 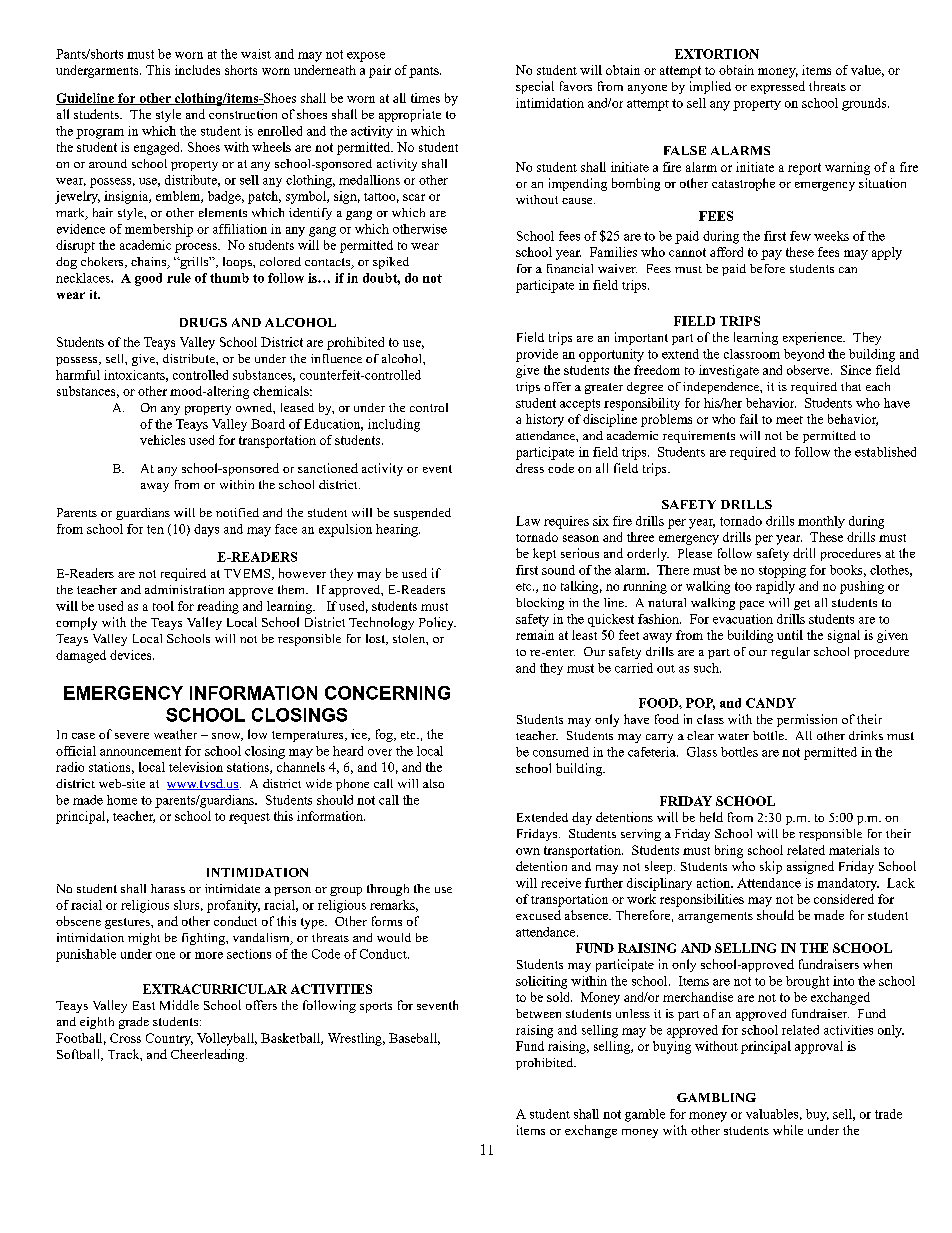 I want to click on administration, so click(x=184, y=589).
